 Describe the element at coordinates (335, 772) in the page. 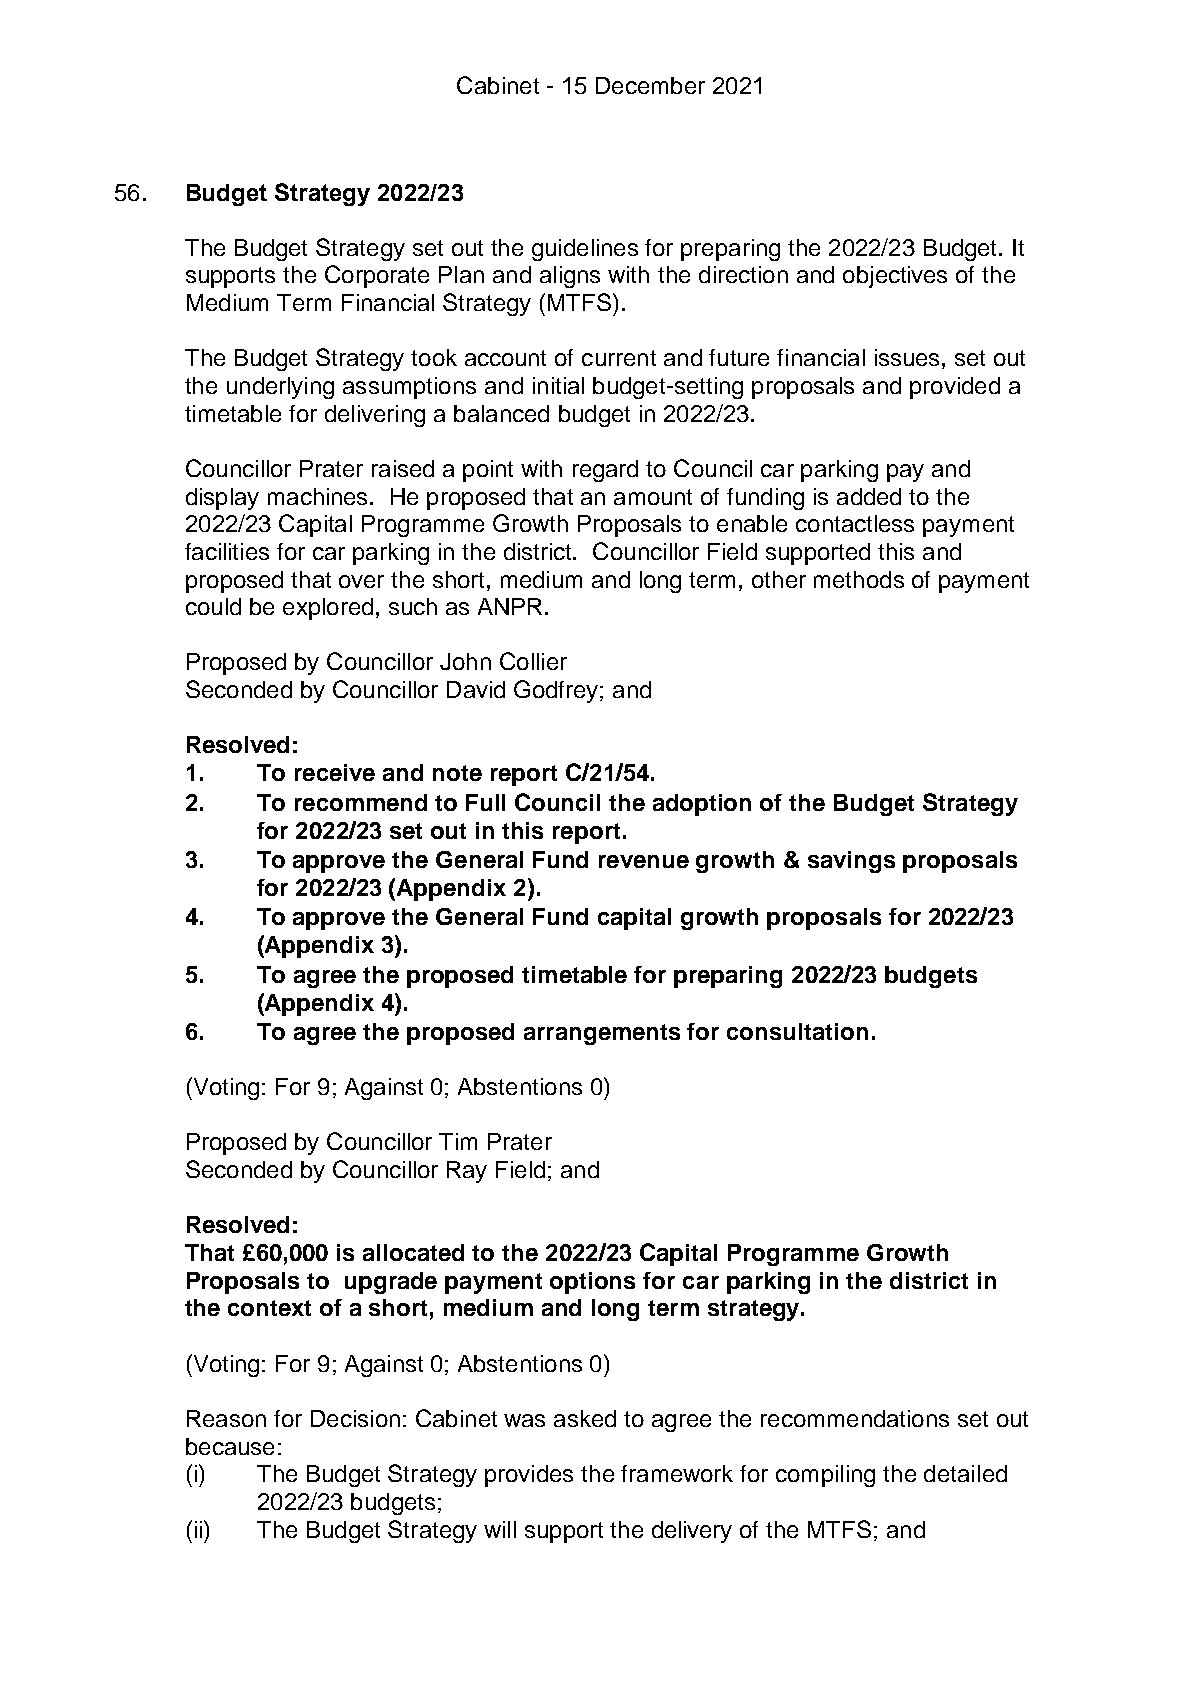

I see `receive` at that location.
